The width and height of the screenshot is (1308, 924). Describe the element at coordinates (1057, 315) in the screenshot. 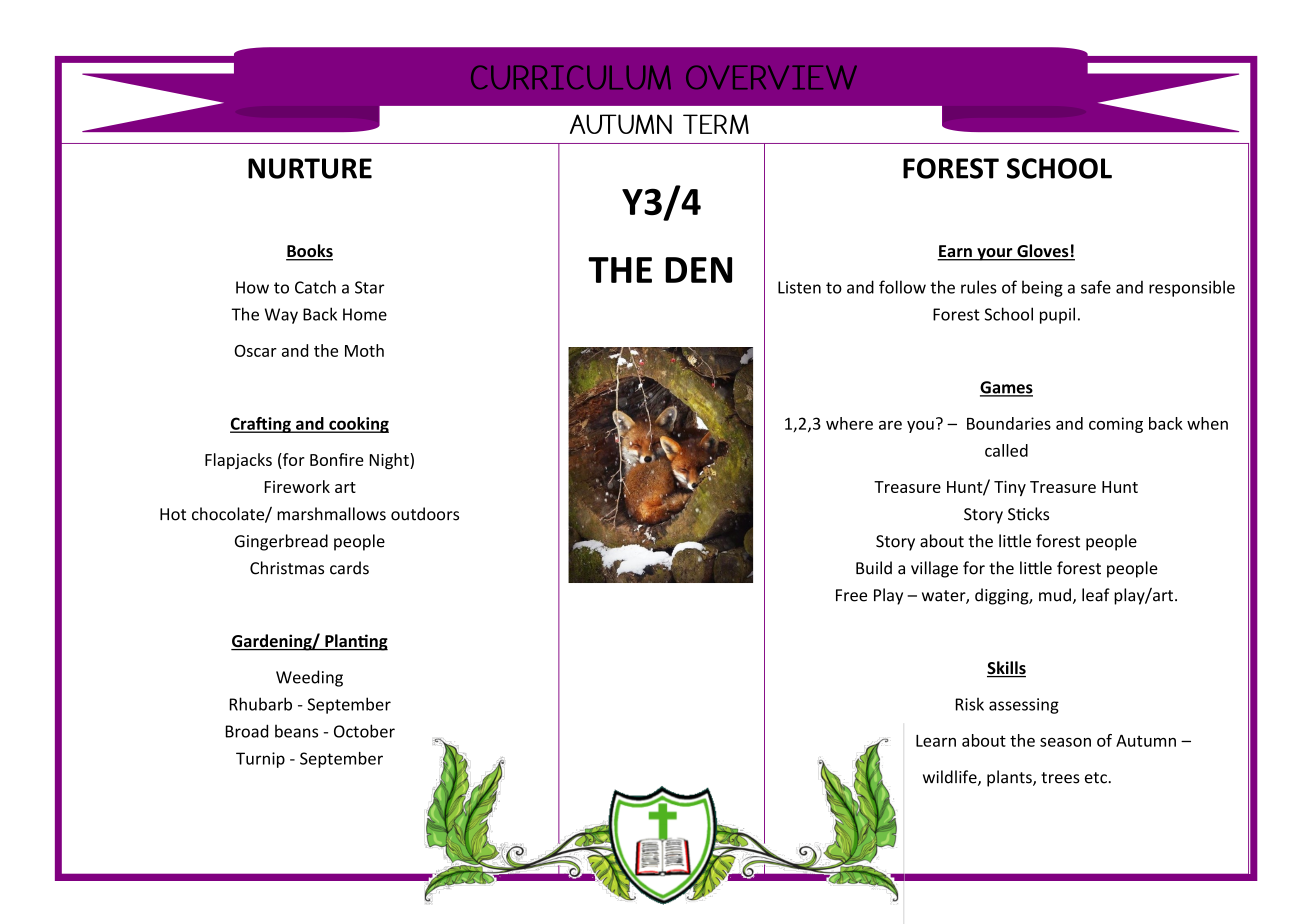

I see `pupil` at that location.
